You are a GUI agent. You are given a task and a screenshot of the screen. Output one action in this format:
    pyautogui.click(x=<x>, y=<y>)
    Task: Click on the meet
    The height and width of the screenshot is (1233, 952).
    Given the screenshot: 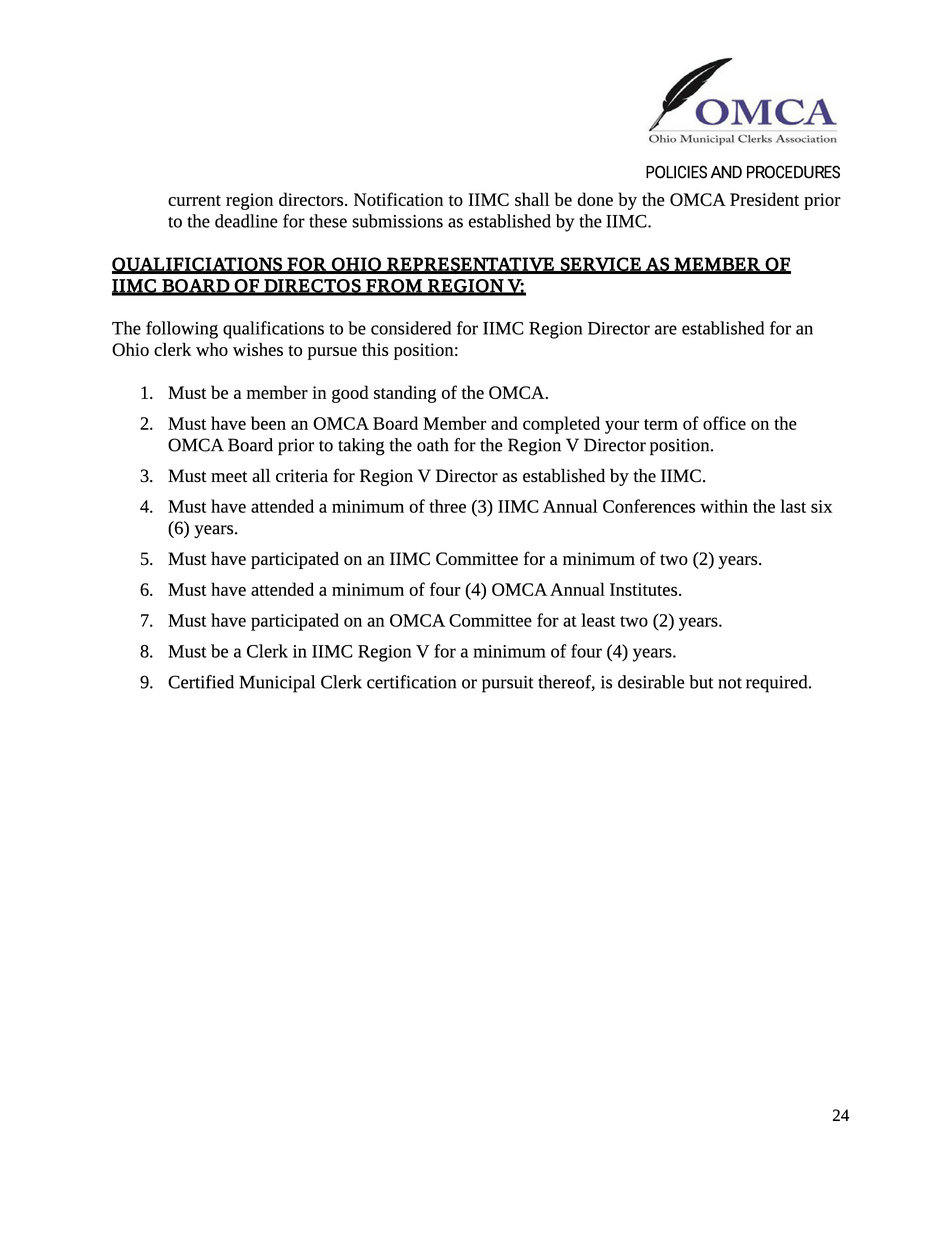 What is the action you would take?
    pyautogui.click(x=229, y=476)
